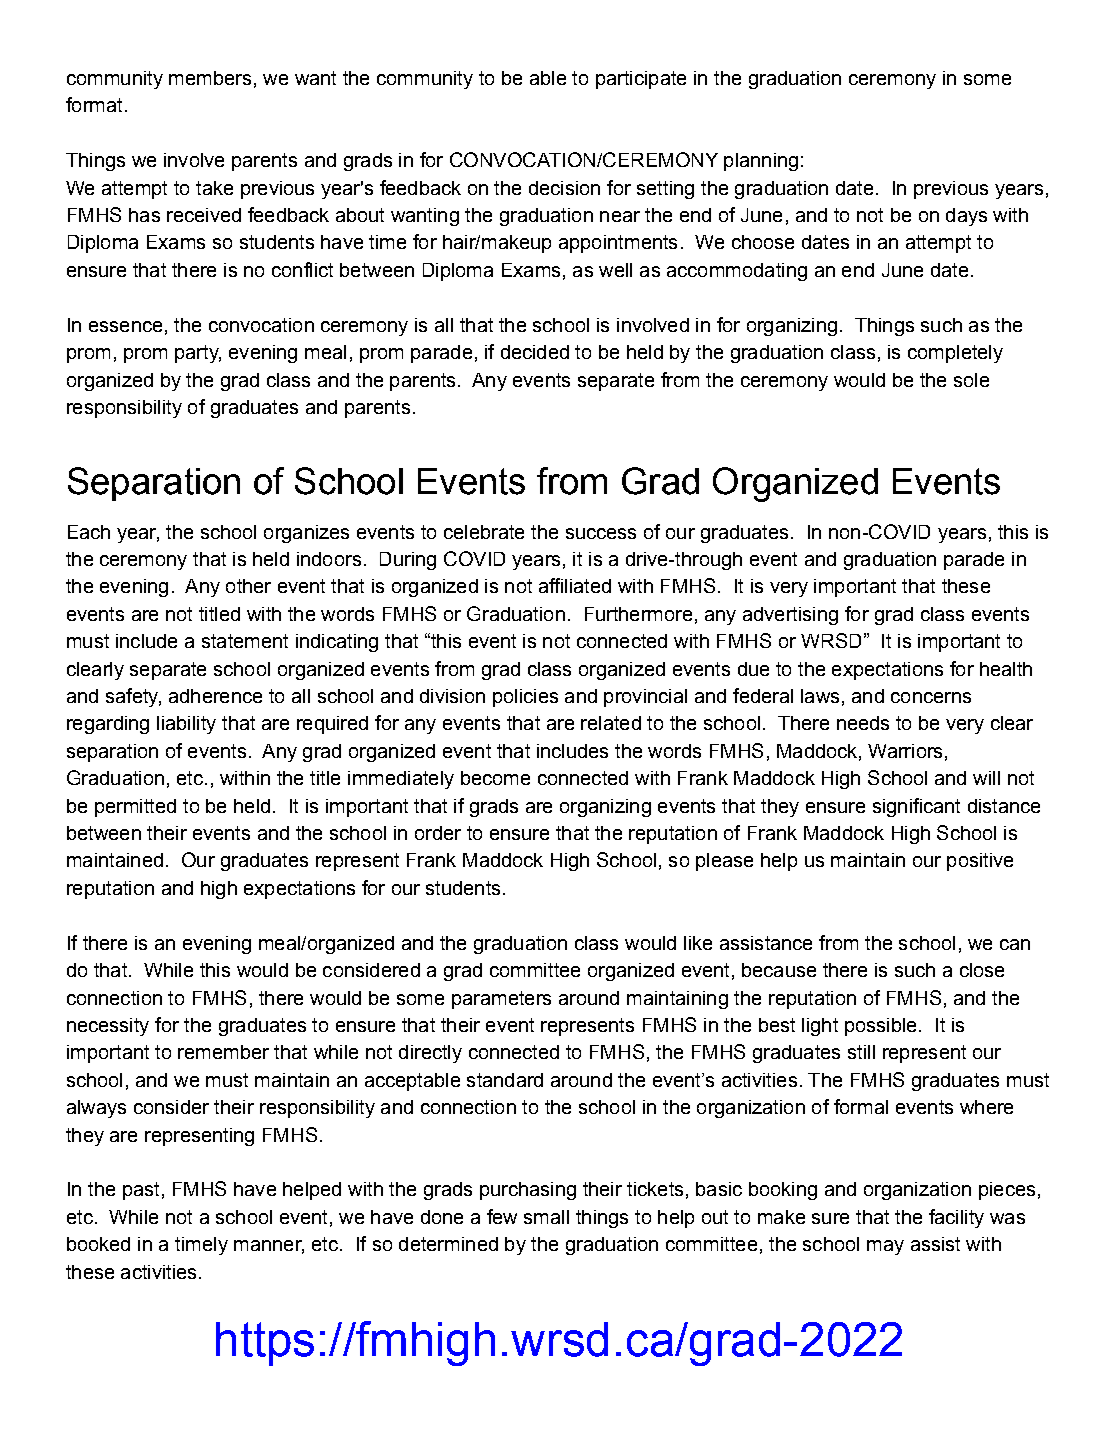 The height and width of the document is (1447, 1118). What do you see at coordinates (931, 697) in the document?
I see `concerns` at bounding box center [931, 697].
